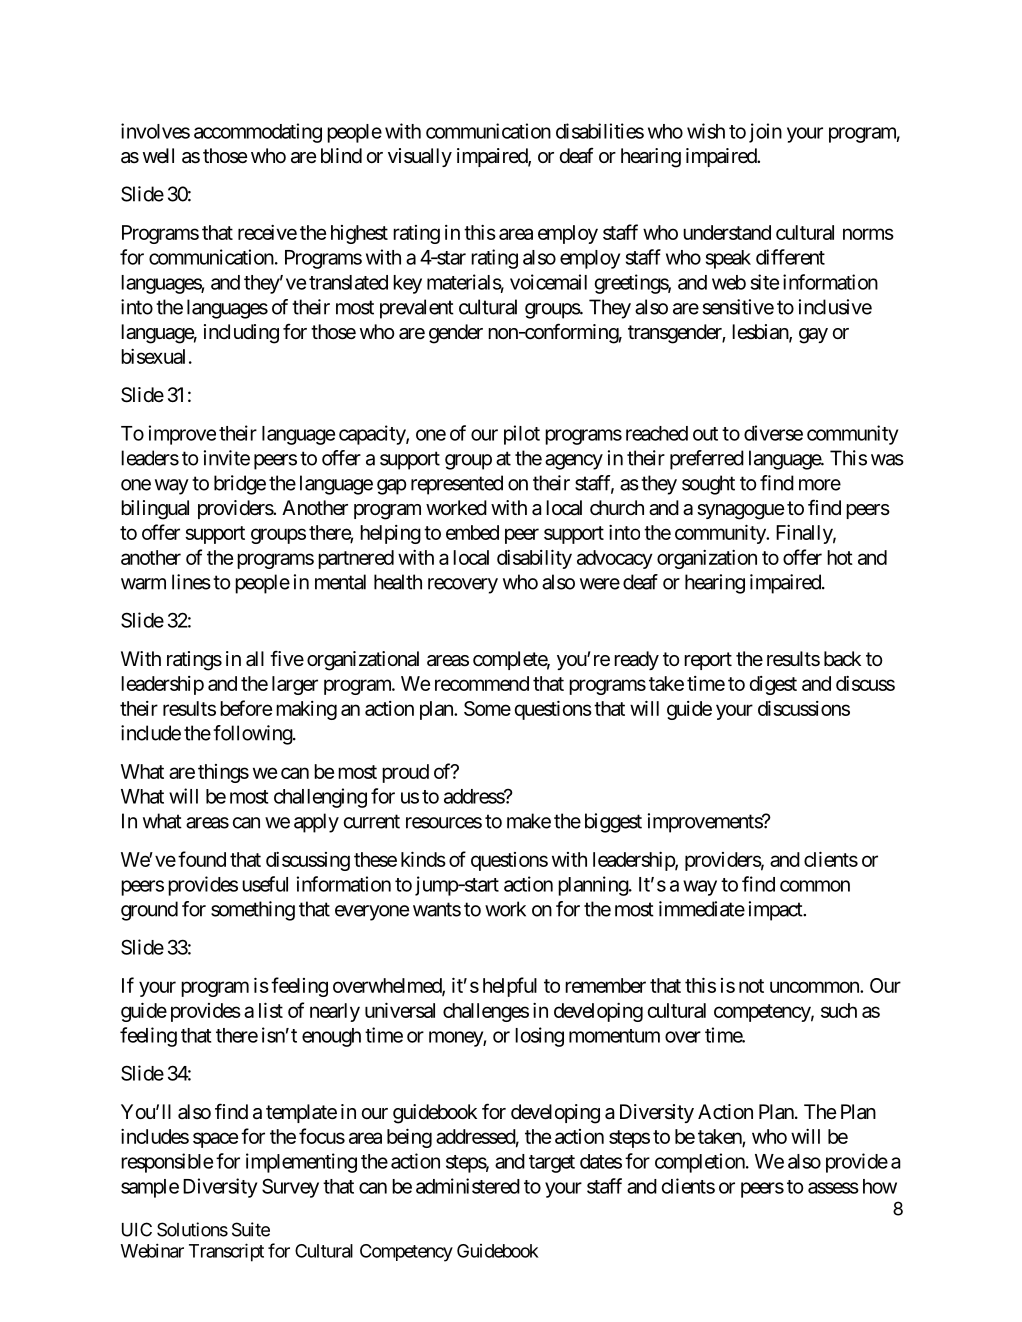 The image size is (1022, 1322). What do you see at coordinates (880, 1186) in the screenshot?
I see `how` at bounding box center [880, 1186].
